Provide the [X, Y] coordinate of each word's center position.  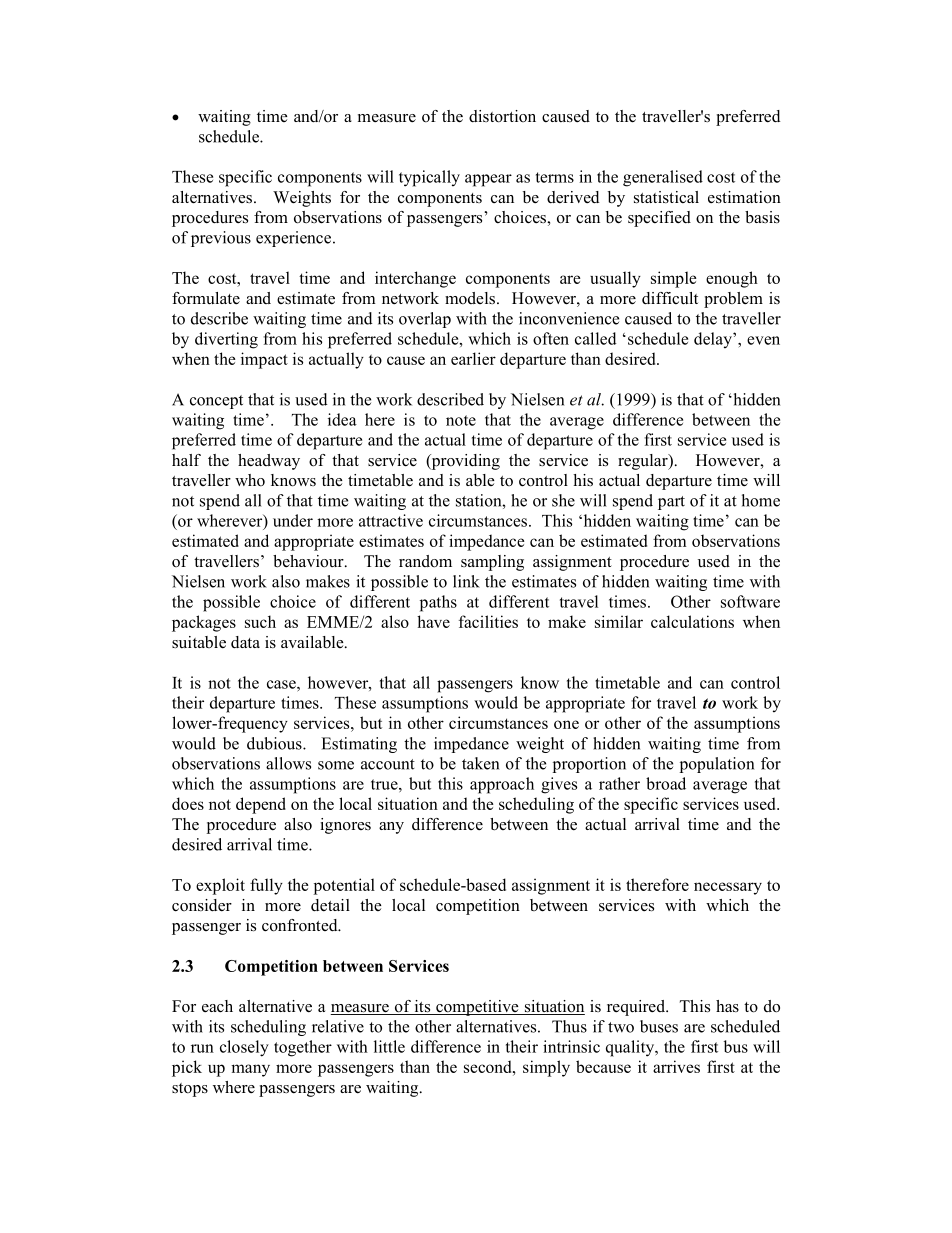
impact [264, 360]
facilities [488, 621]
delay [714, 340]
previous [221, 239]
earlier [473, 358]
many [250, 1070]
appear [488, 180]
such [260, 621]
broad [666, 783]
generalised [663, 178]
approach [502, 785]
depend [261, 805]
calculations [692, 621]
